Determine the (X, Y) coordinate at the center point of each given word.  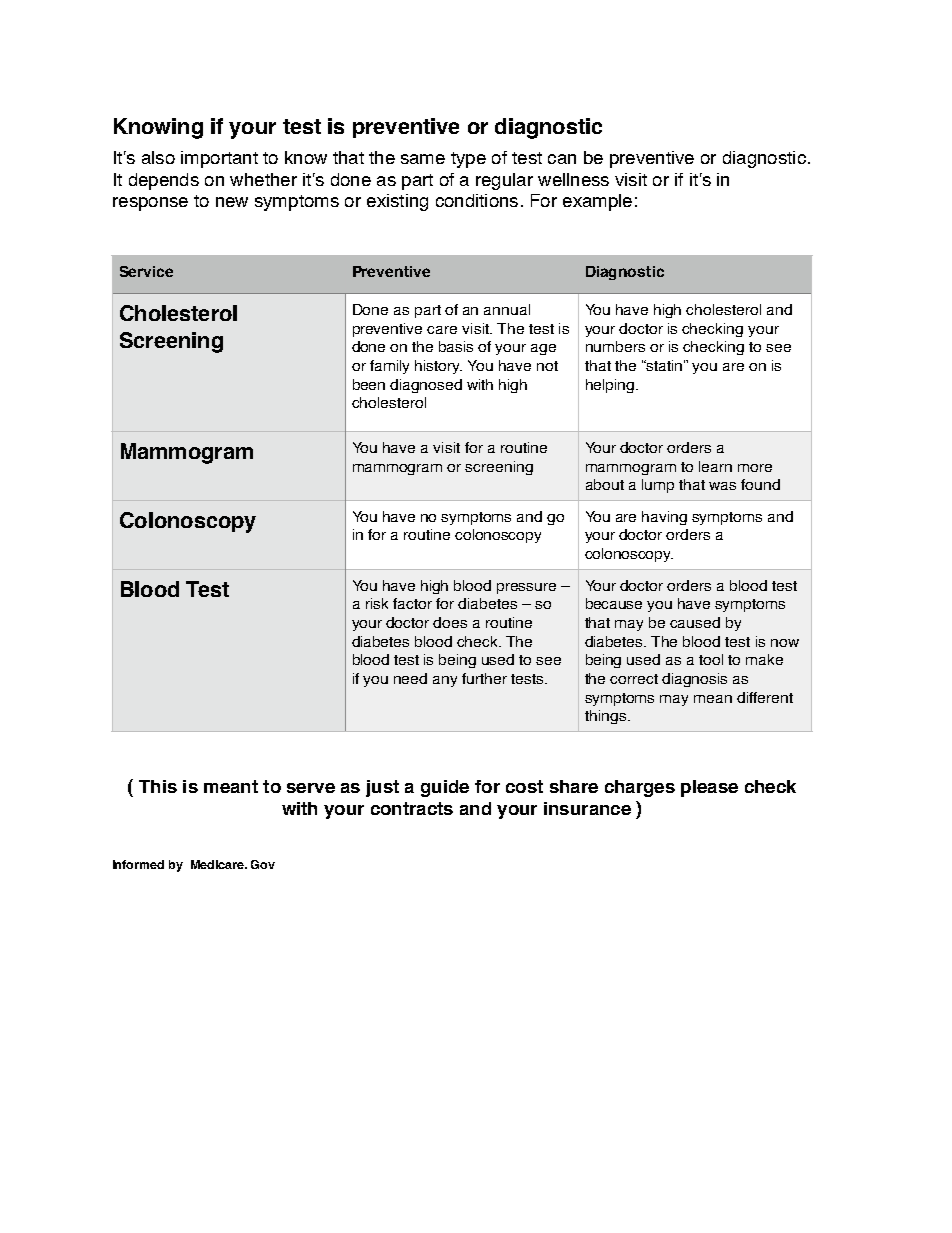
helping (611, 386)
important (219, 159)
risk (377, 603)
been (369, 384)
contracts (412, 808)
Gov (263, 864)
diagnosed (426, 386)
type (468, 160)
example (597, 202)
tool (711, 659)
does (450, 622)
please (709, 788)
